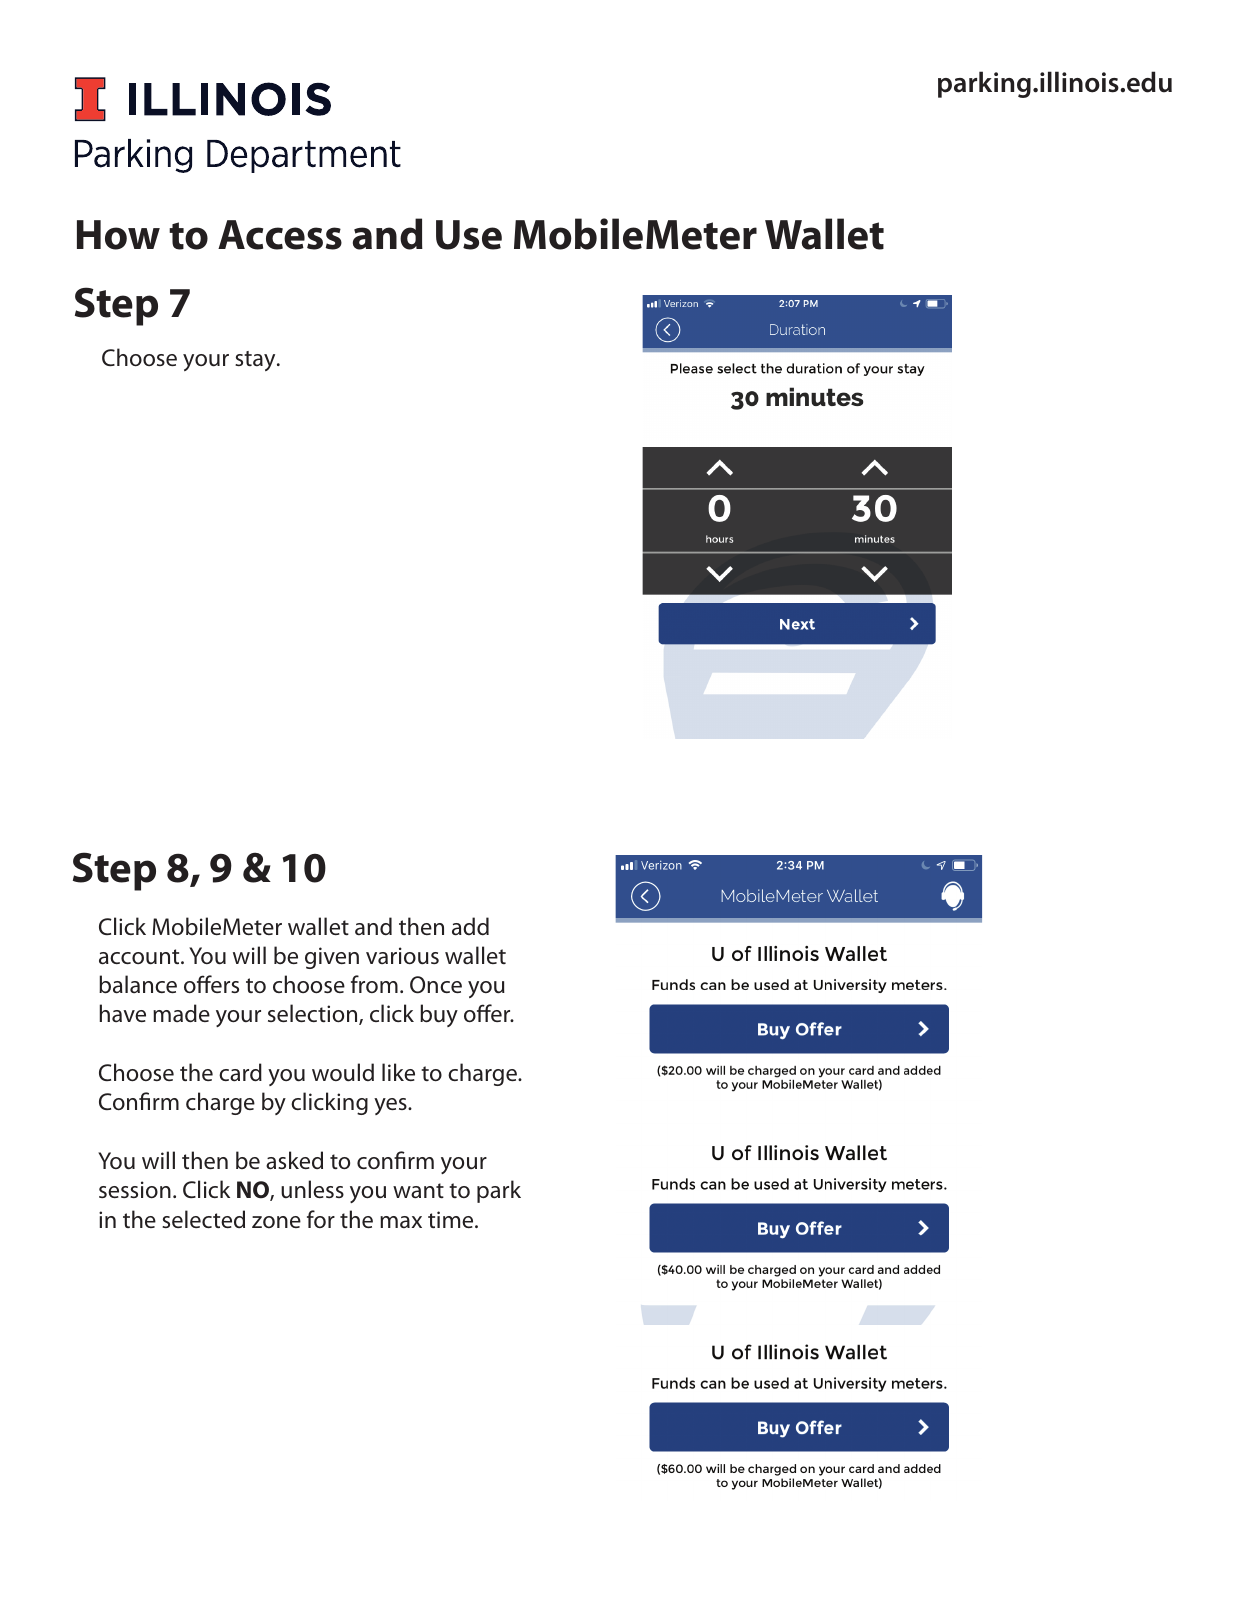 This screenshot has width=1246, height=1612. Describe the element at coordinates (469, 235) in the screenshot. I see `Use` at that location.
